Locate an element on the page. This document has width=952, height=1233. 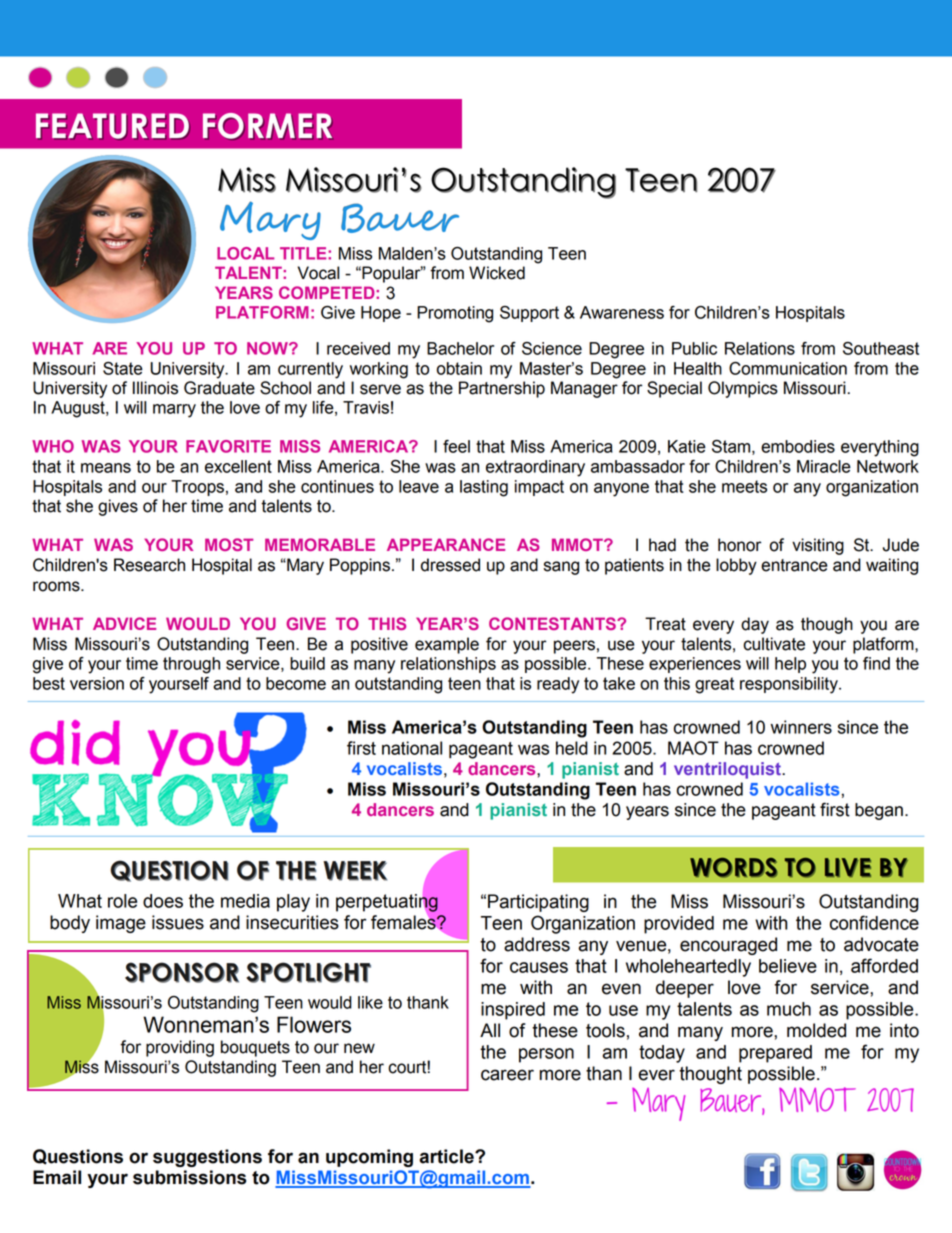
Participating is located at coordinates (538, 903).
